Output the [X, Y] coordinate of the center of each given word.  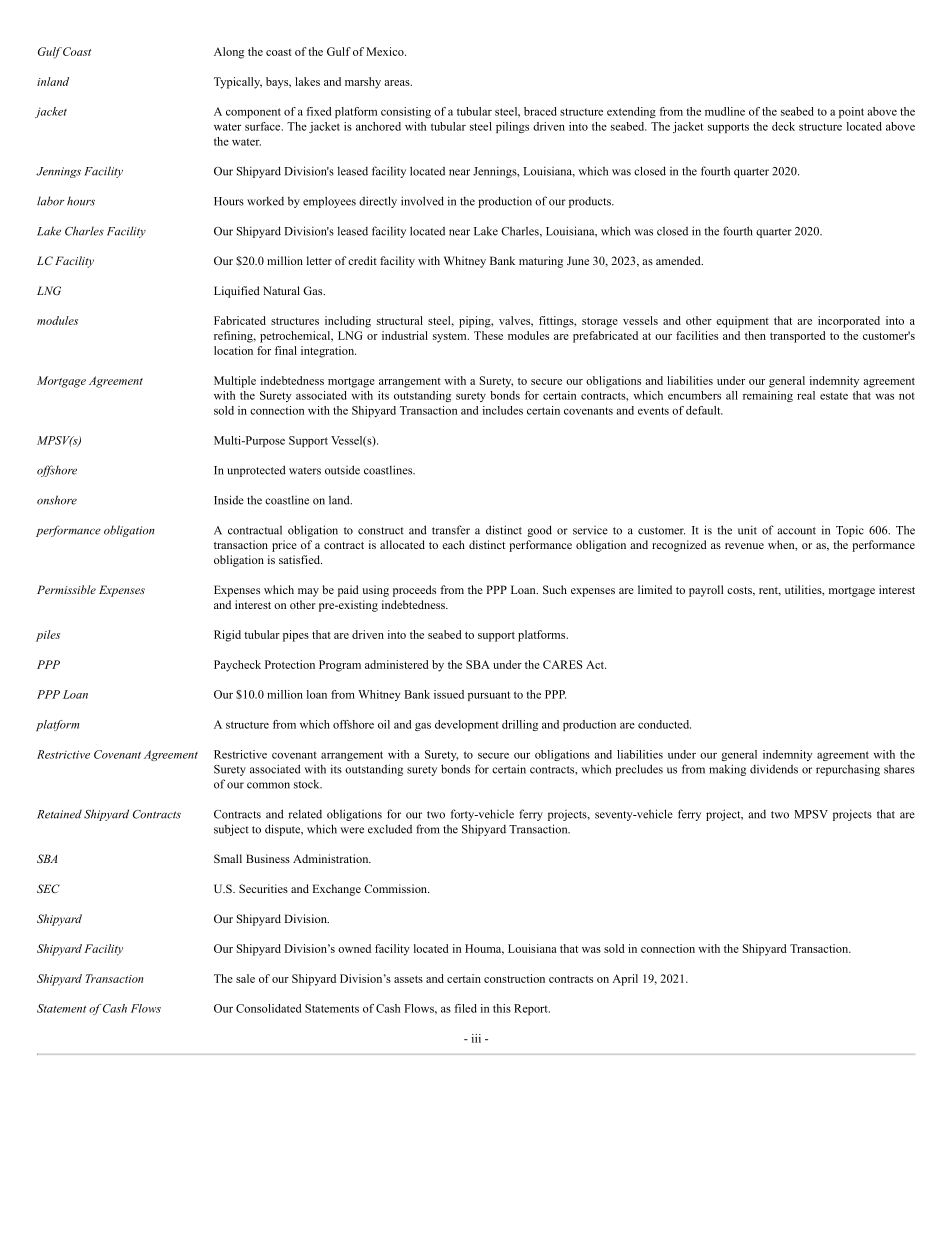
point [851, 112]
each [453, 544]
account [797, 531]
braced [540, 111]
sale [245, 978]
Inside [229, 500]
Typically [238, 83]
